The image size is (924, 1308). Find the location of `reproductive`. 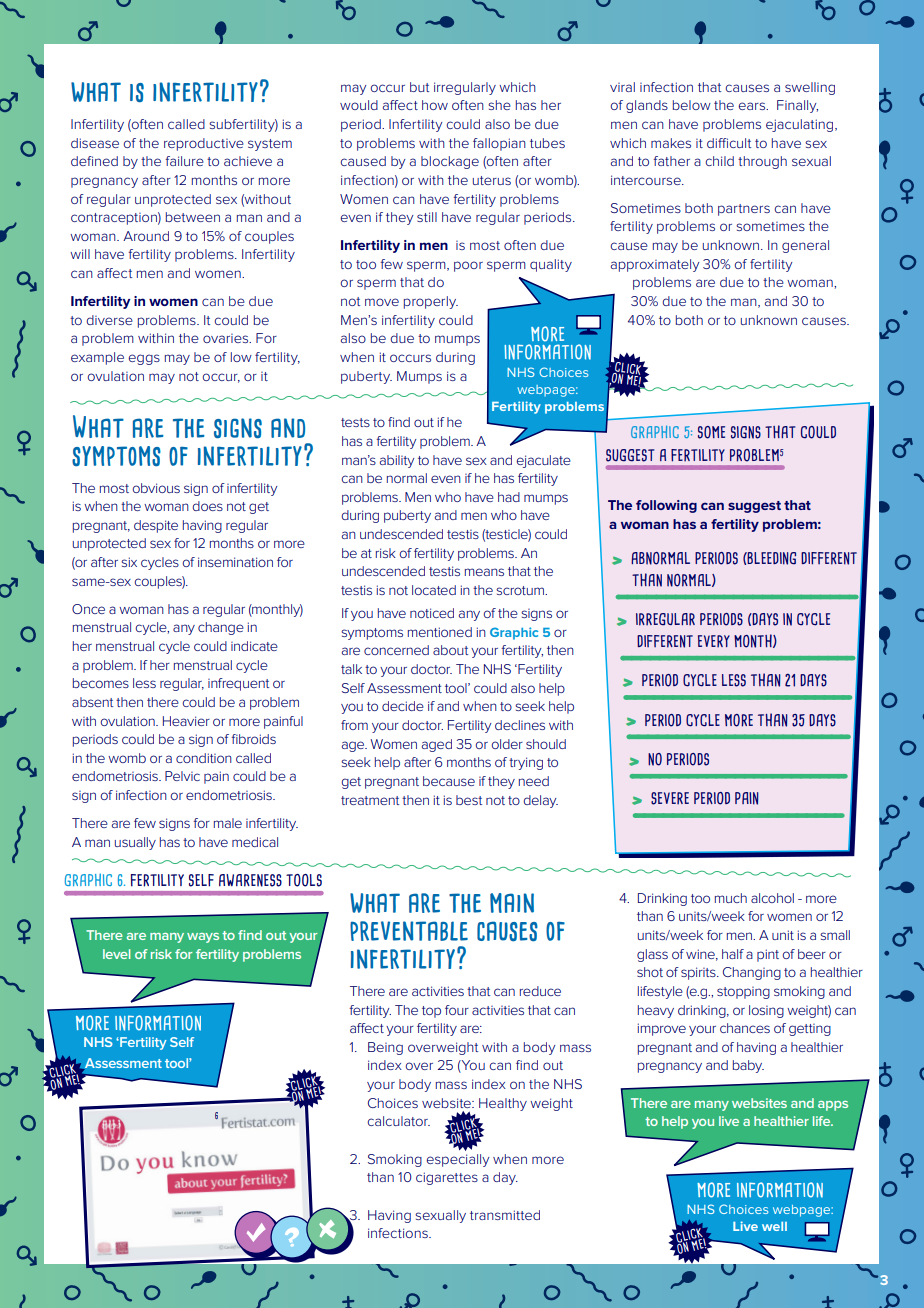

reproductive is located at coordinates (204, 144).
